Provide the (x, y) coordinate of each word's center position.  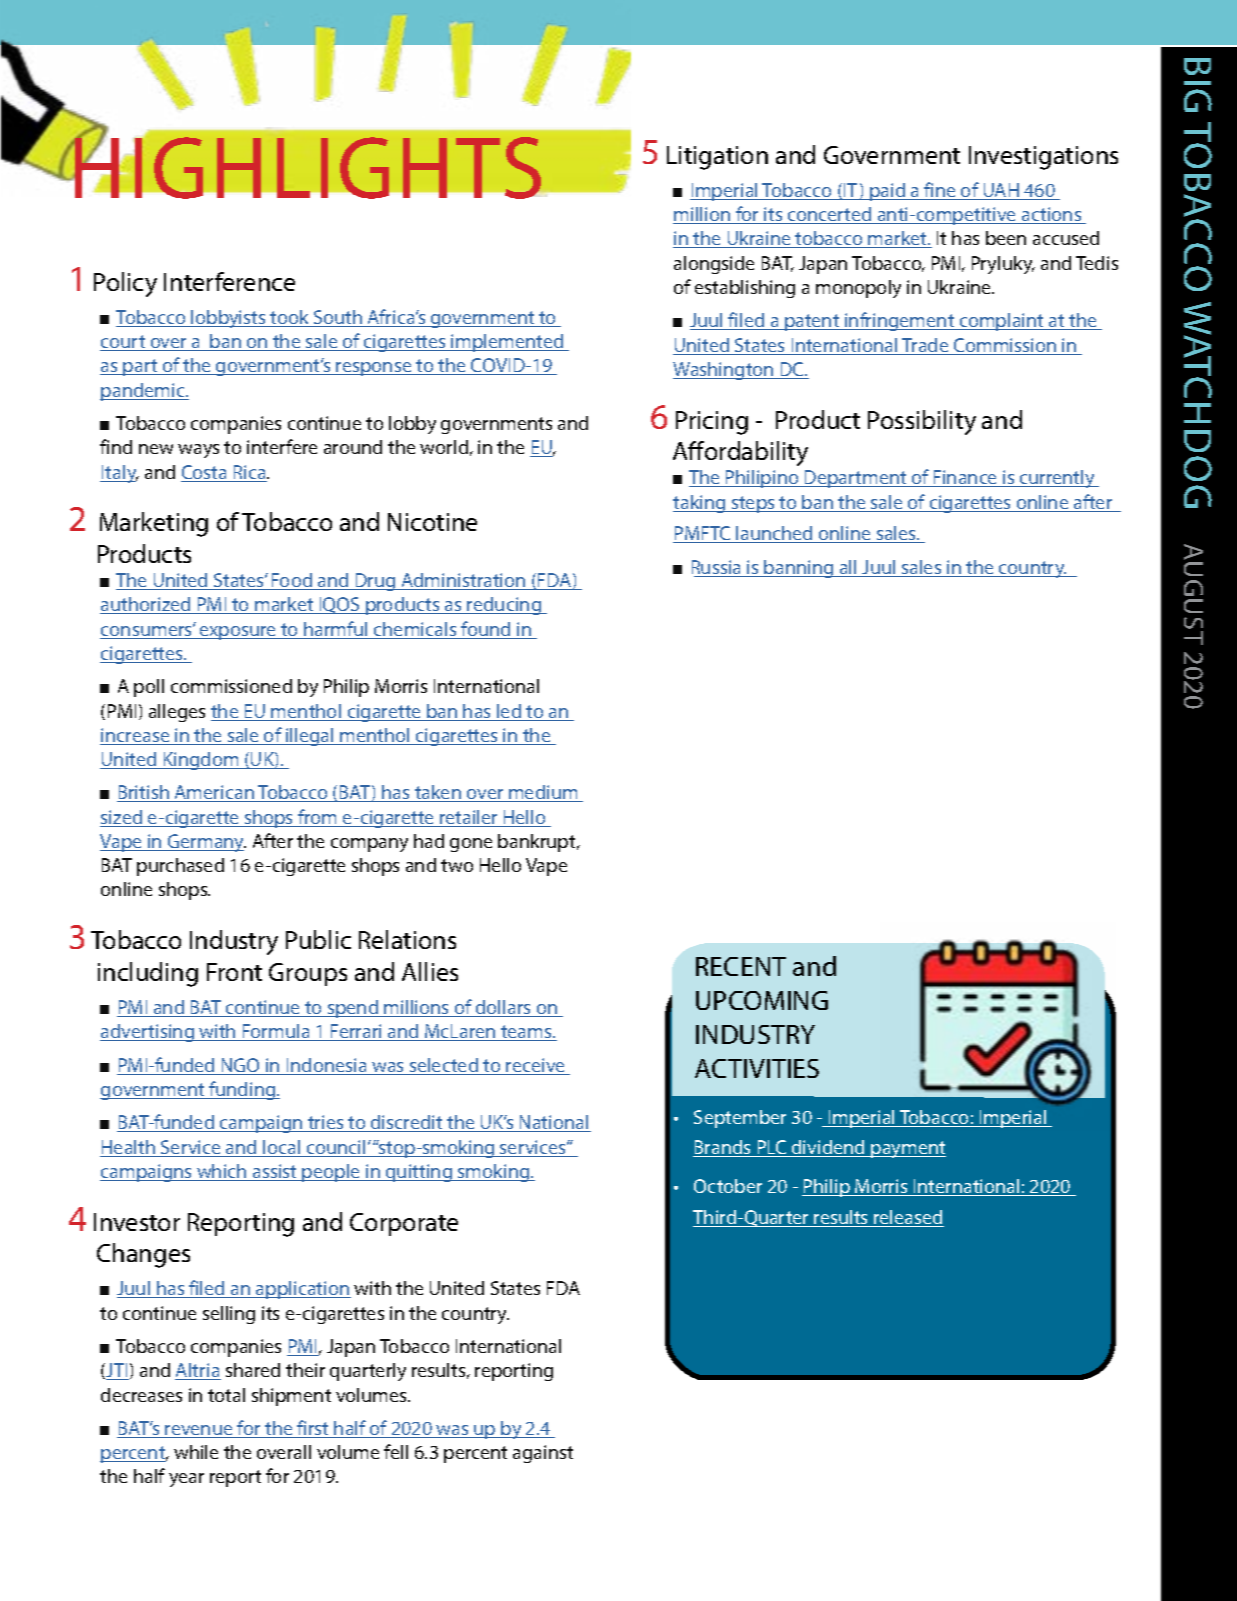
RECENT (741, 966)
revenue (199, 1431)
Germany (206, 843)
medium (543, 793)
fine (940, 191)
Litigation (717, 158)
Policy (125, 284)
